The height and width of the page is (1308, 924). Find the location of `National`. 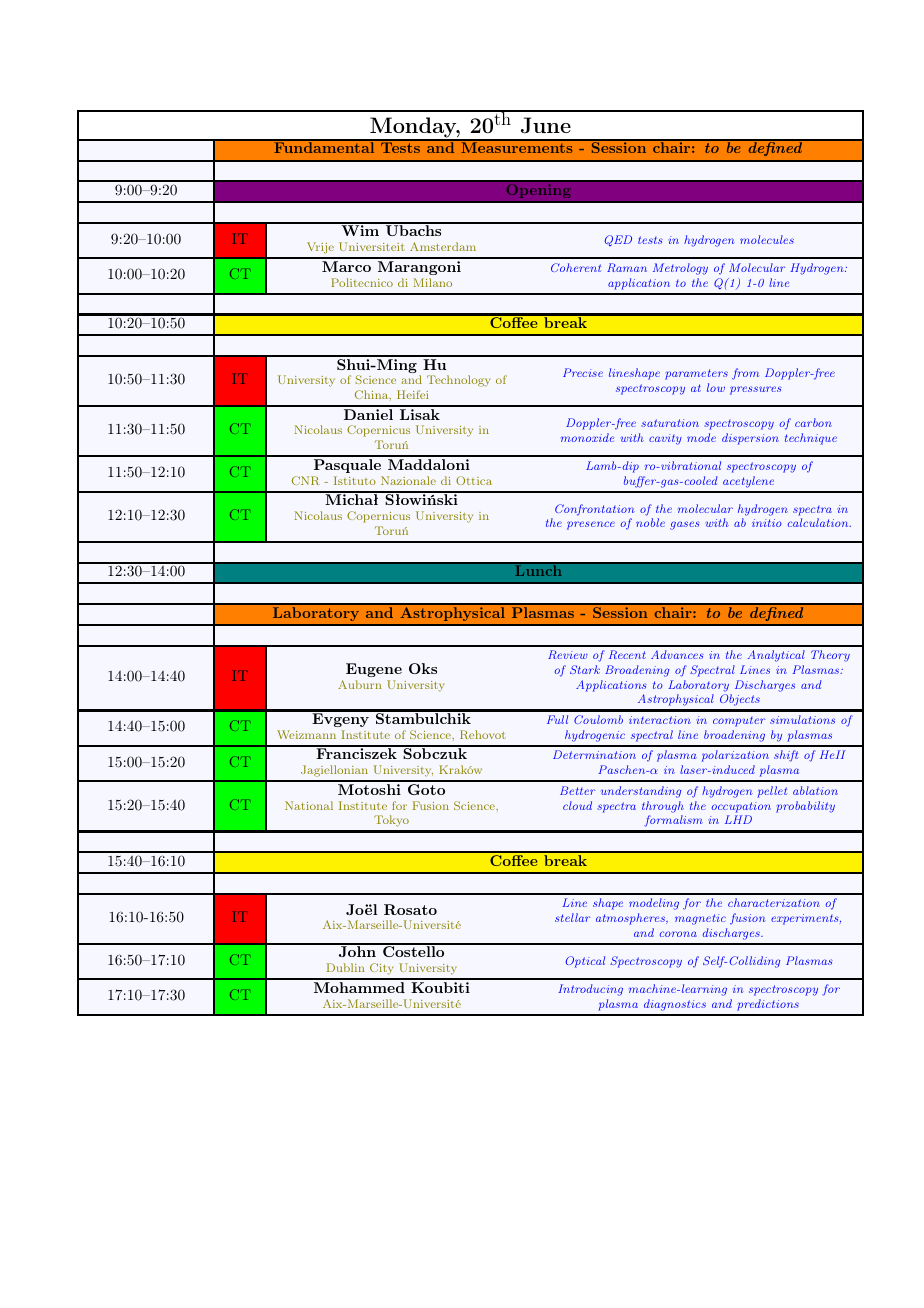

National is located at coordinates (309, 805).
